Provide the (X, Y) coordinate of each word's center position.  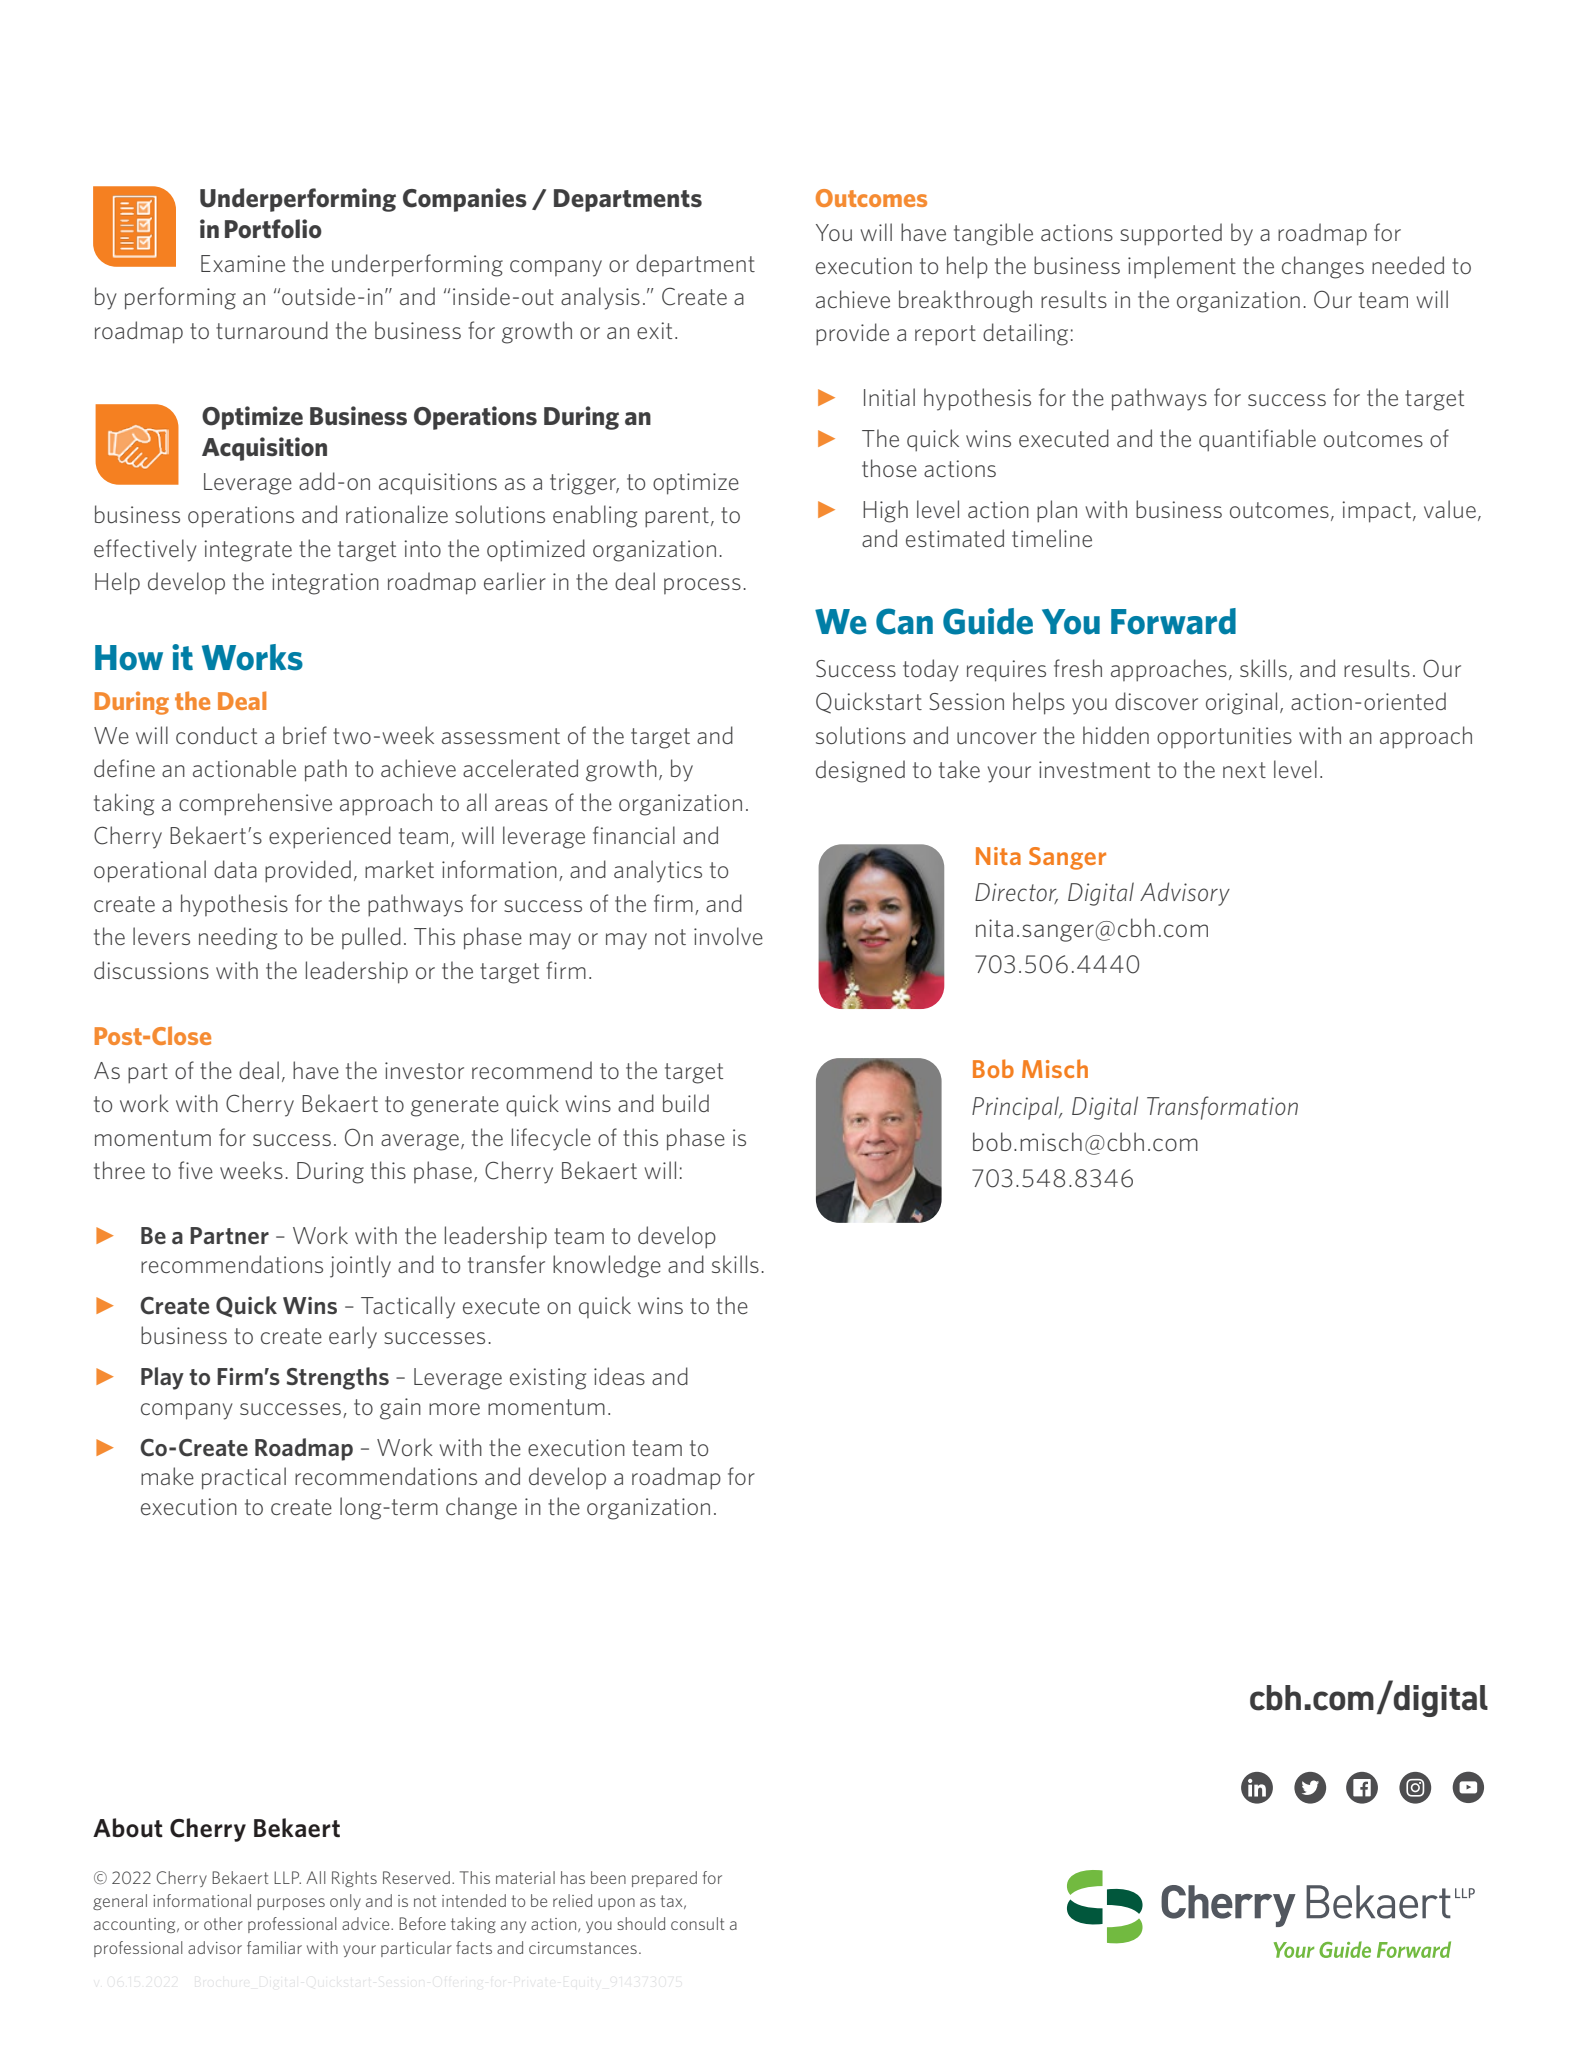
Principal (1016, 1108)
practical (244, 1478)
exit (654, 330)
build (686, 1103)
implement (1182, 267)
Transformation (1222, 1108)
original (1241, 703)
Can (904, 621)
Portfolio (273, 229)
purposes (291, 1904)
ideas (619, 1376)
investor (424, 1070)
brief (305, 735)
